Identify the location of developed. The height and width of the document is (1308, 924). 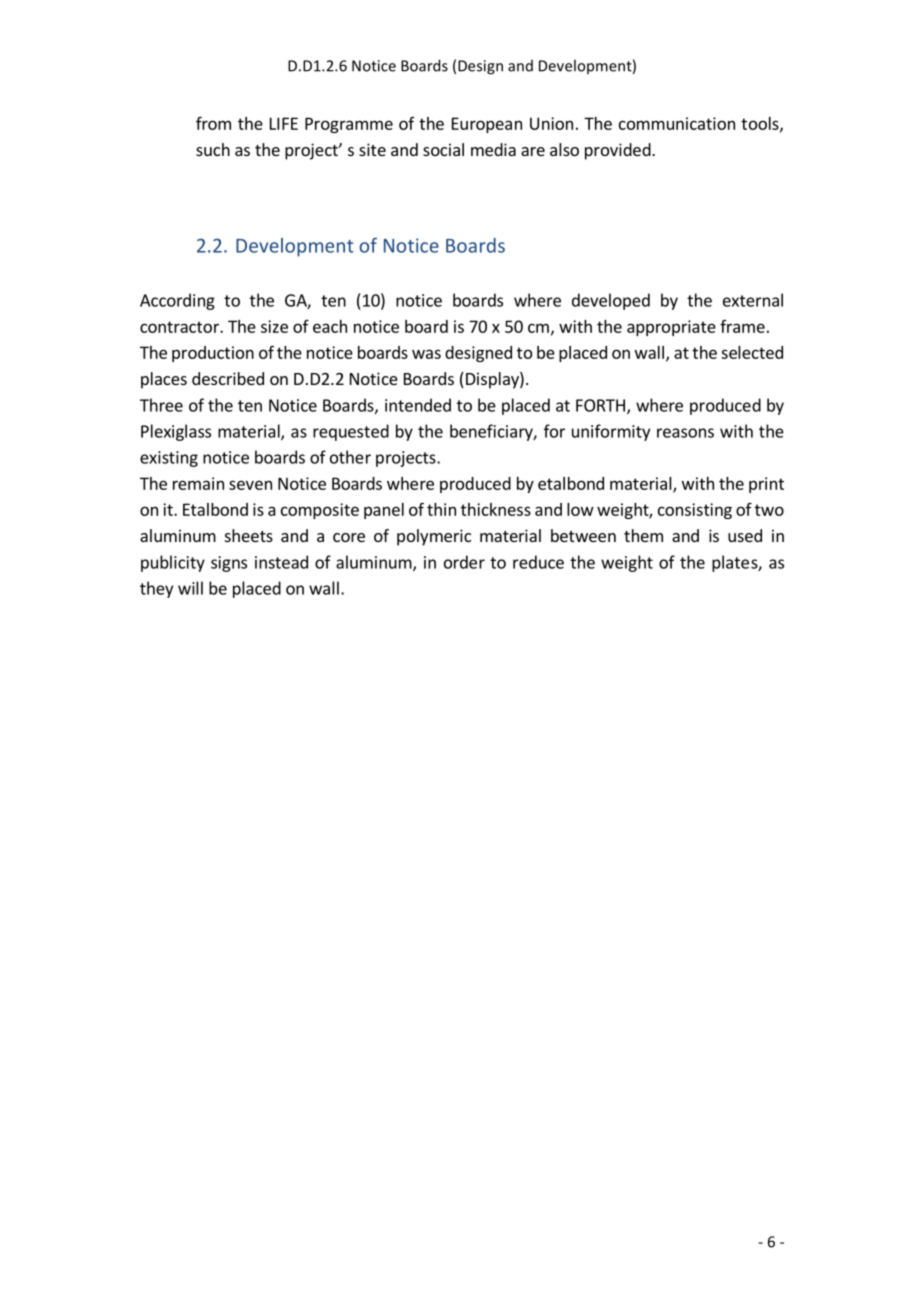
(611, 301).
